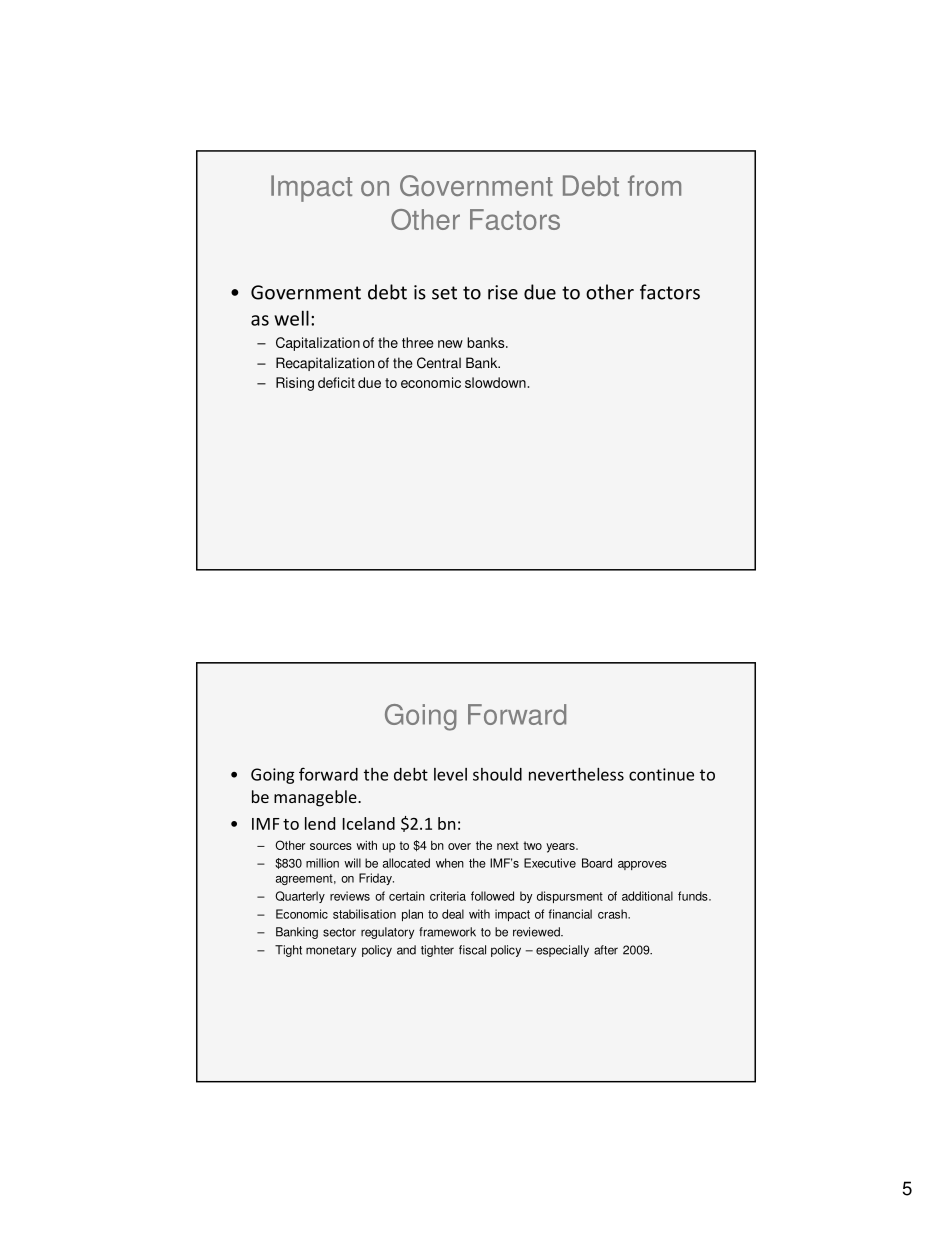 The image size is (952, 1233). I want to click on lend, so click(320, 823).
